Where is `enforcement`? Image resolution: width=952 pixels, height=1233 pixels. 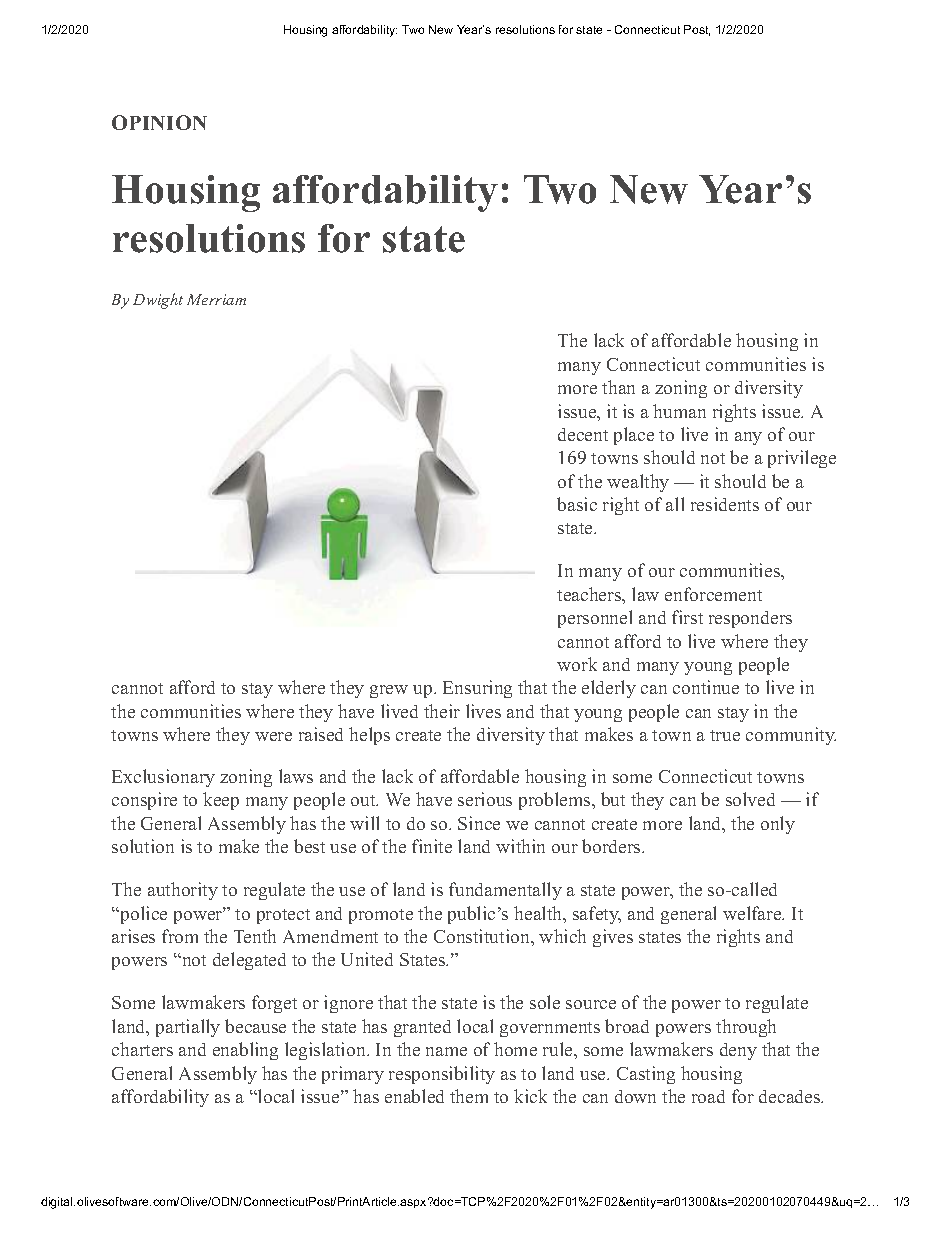 enforcement is located at coordinates (713, 594).
